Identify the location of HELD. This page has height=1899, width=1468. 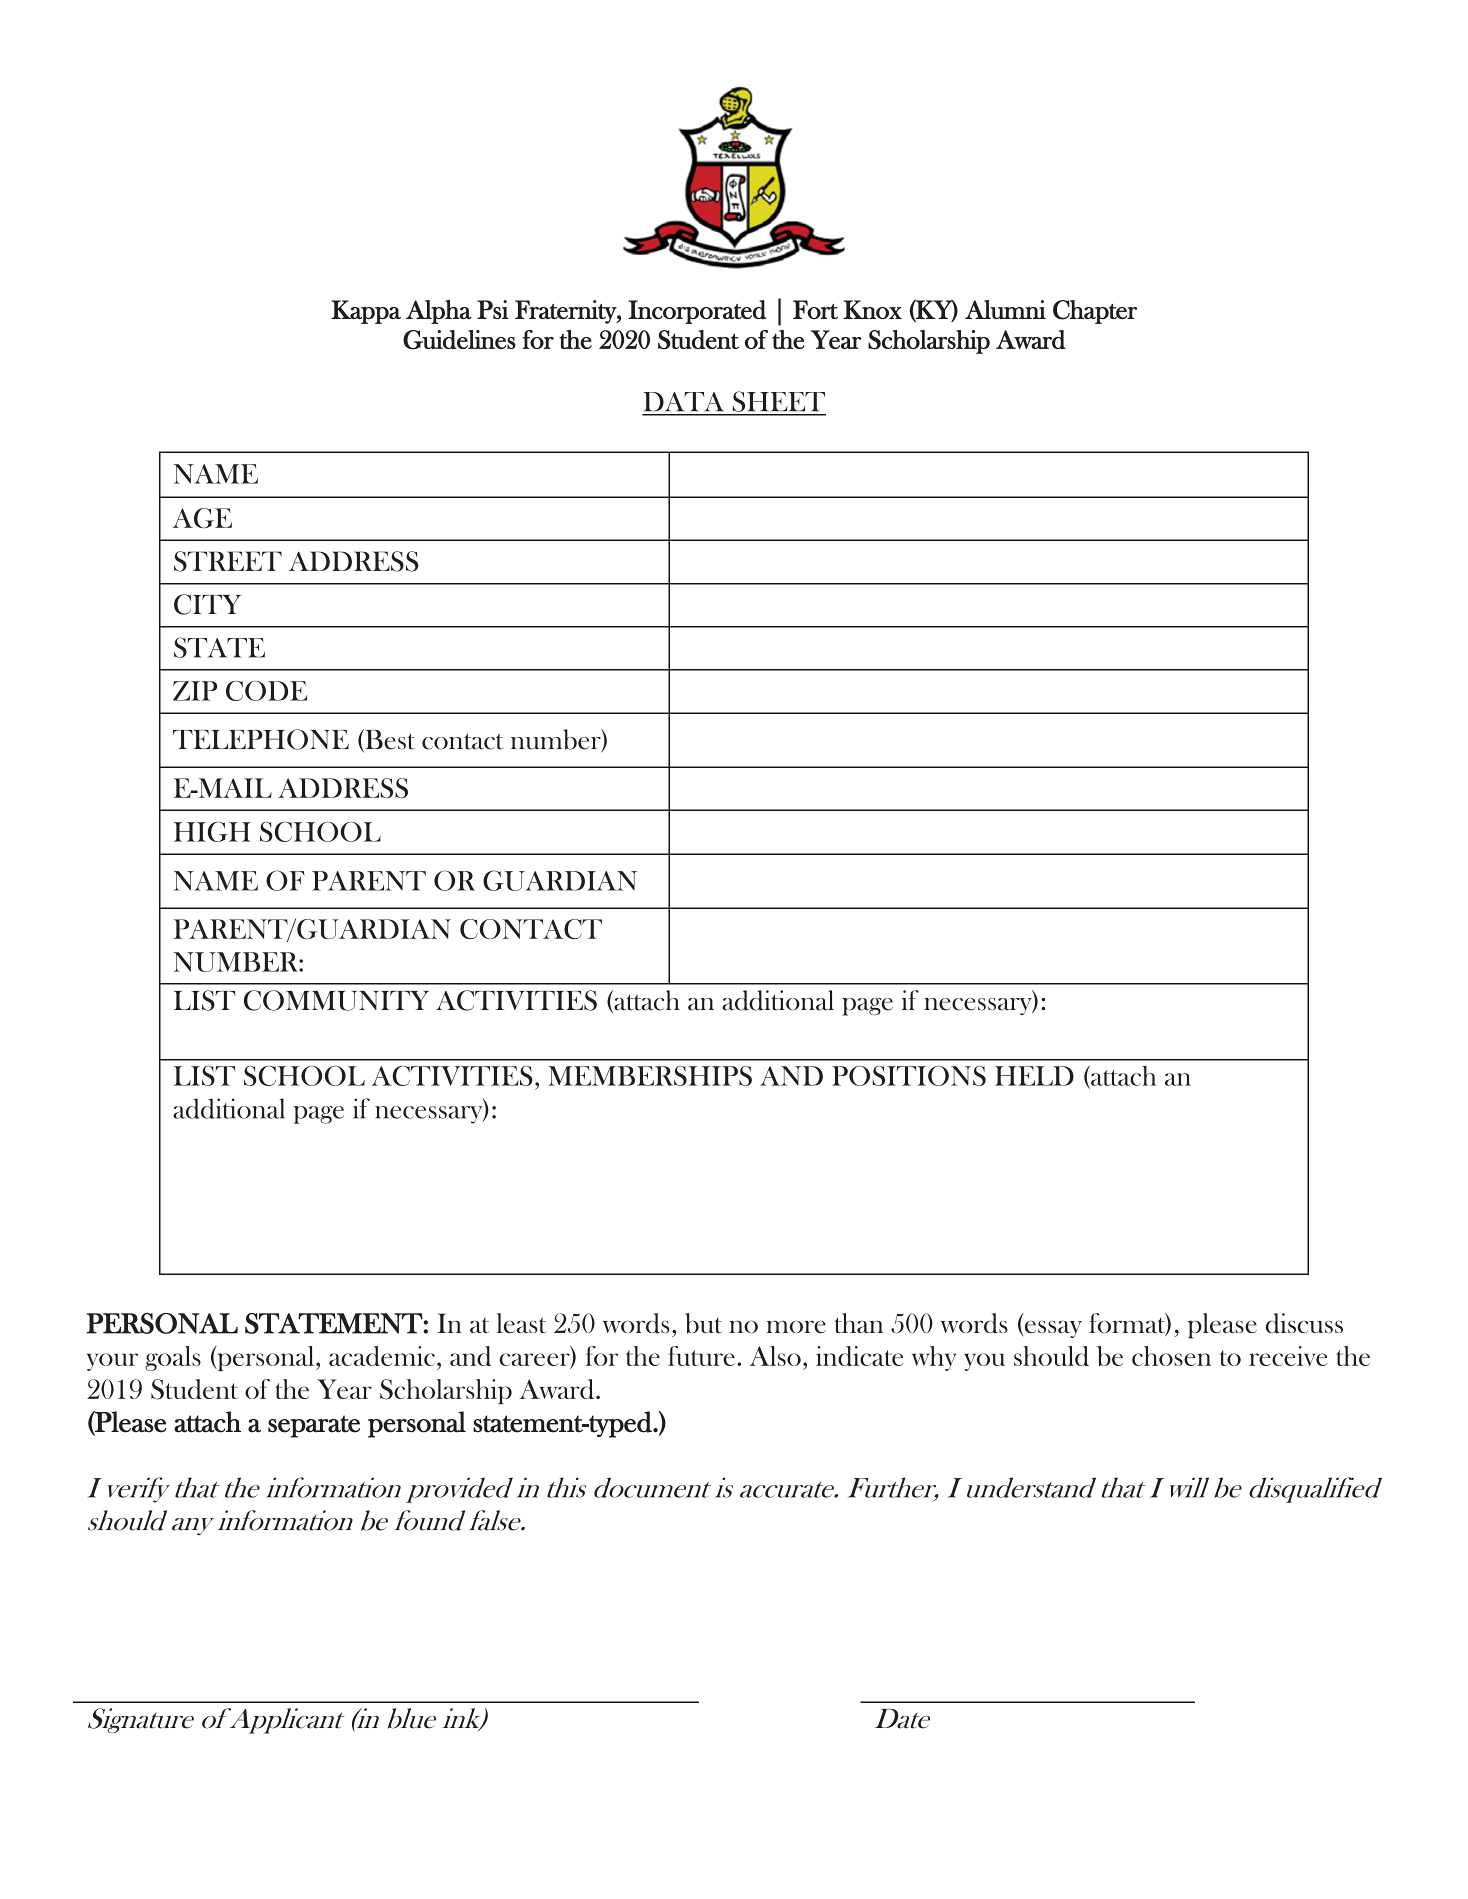
(1034, 1076).
